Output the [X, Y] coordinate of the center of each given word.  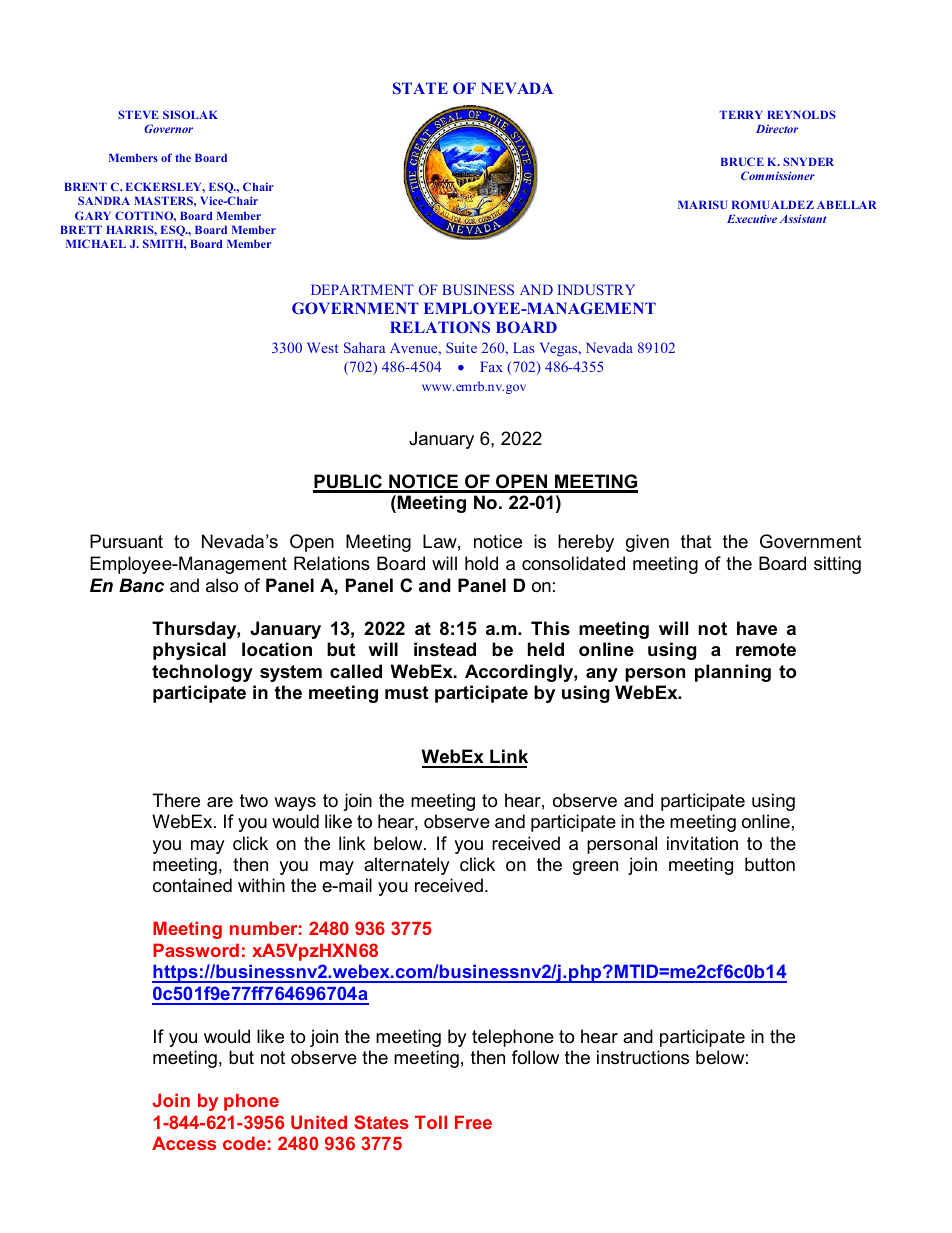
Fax [491, 366]
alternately [407, 866]
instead [445, 649]
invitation [702, 843]
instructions [643, 1057]
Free [473, 1122]
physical [189, 651]
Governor [168, 128]
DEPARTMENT [362, 289]
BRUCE [742, 161]
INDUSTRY [596, 289]
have [757, 628]
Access [184, 1143]
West [322, 347]
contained [192, 885]
